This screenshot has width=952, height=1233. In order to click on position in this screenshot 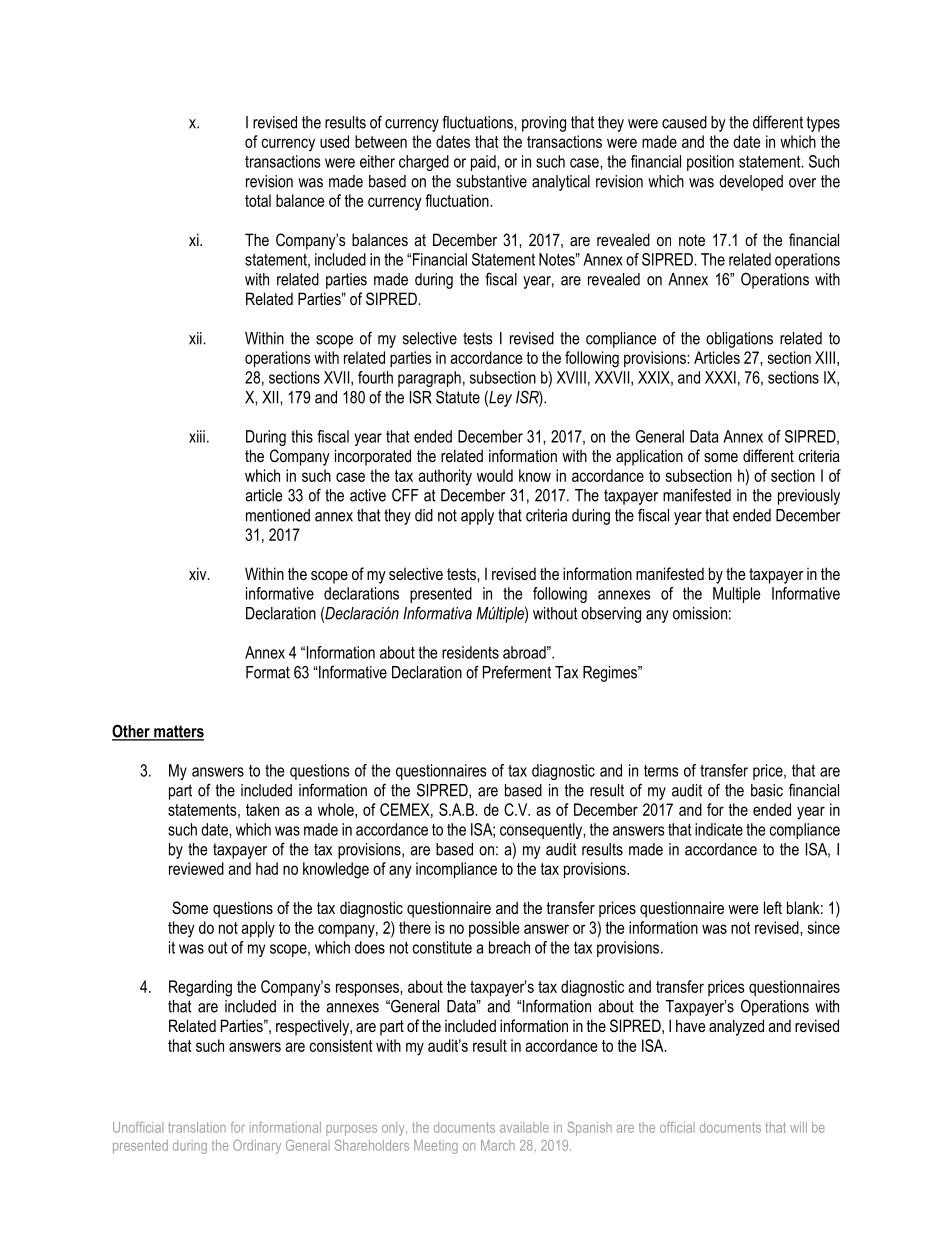, I will do `click(710, 163)`.
